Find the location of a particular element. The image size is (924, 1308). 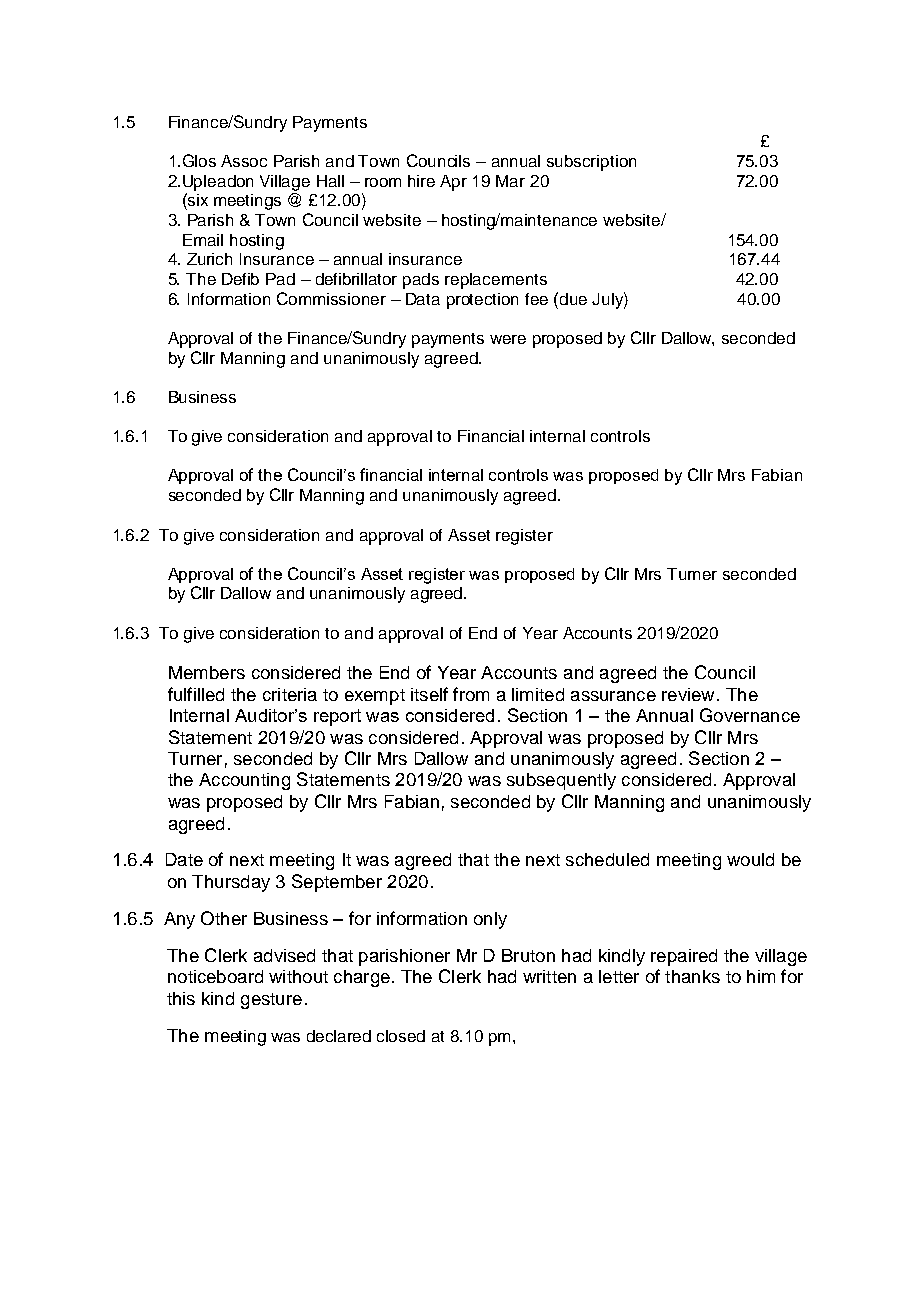

subsequently is located at coordinates (561, 781).
